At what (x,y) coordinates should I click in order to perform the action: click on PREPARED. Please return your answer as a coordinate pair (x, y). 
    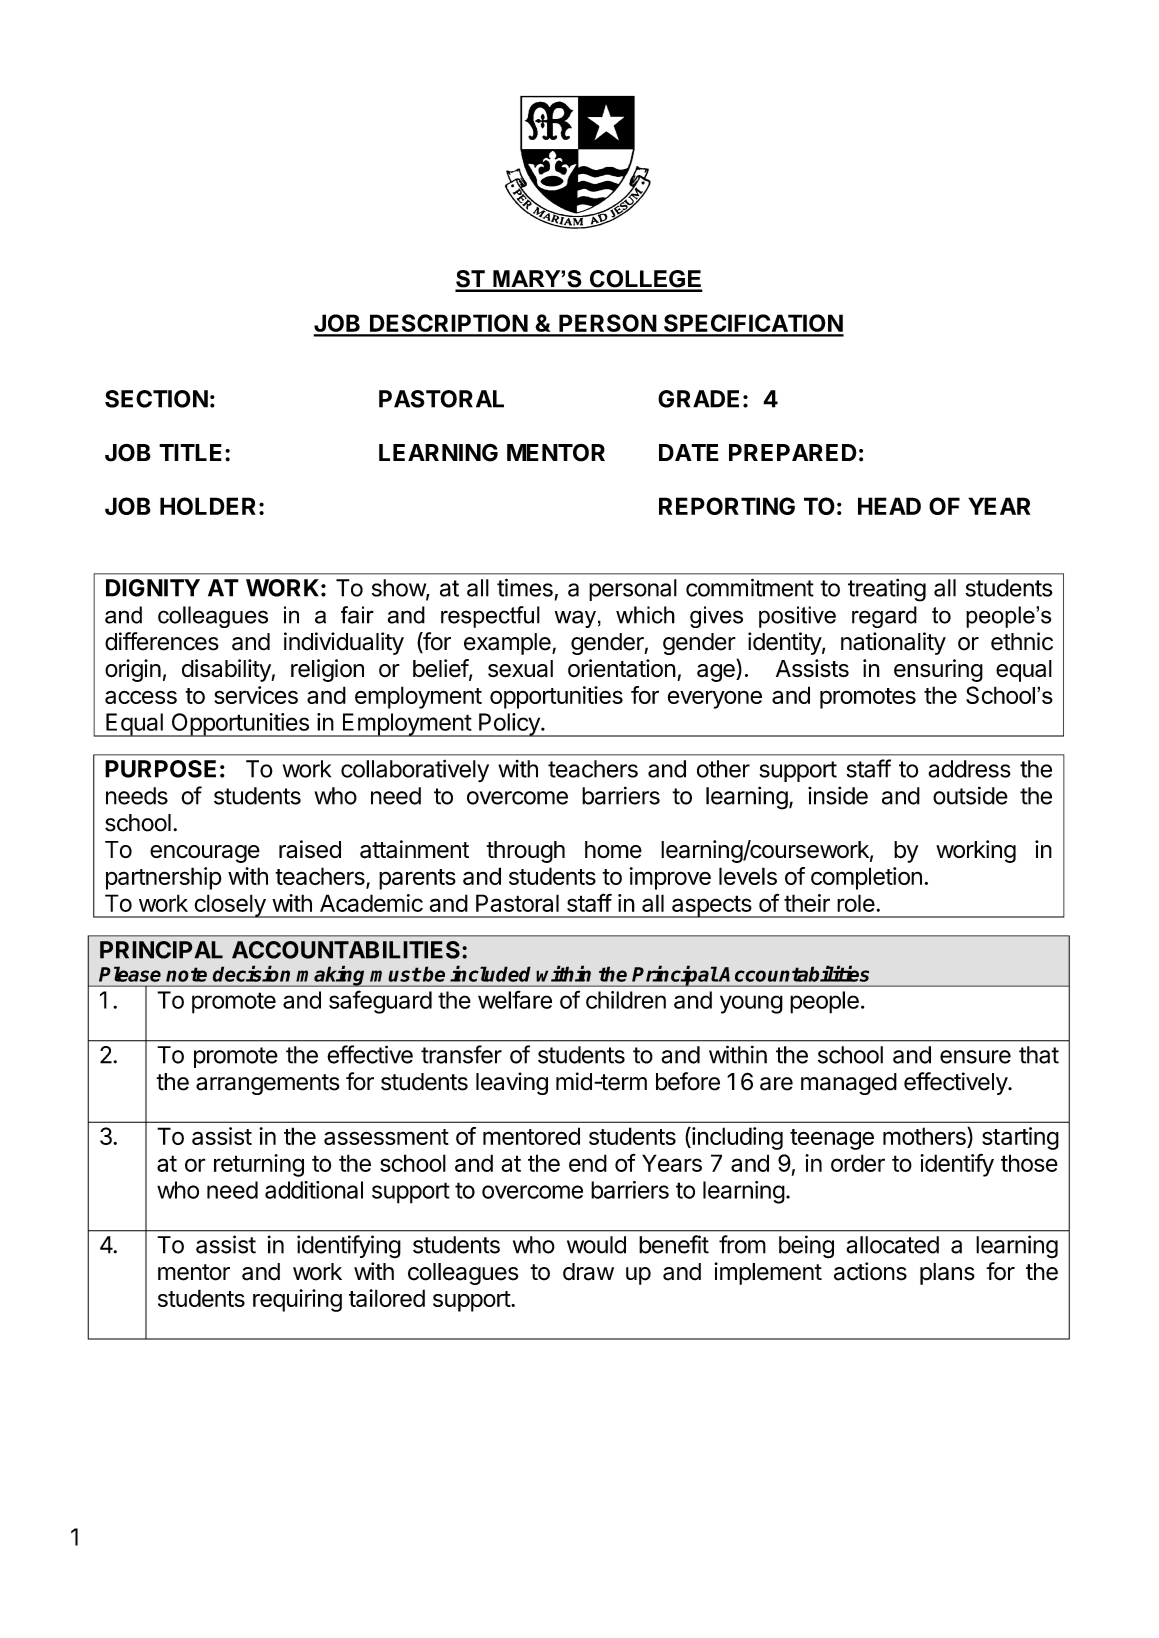
    Looking at the image, I should click on (793, 452).
